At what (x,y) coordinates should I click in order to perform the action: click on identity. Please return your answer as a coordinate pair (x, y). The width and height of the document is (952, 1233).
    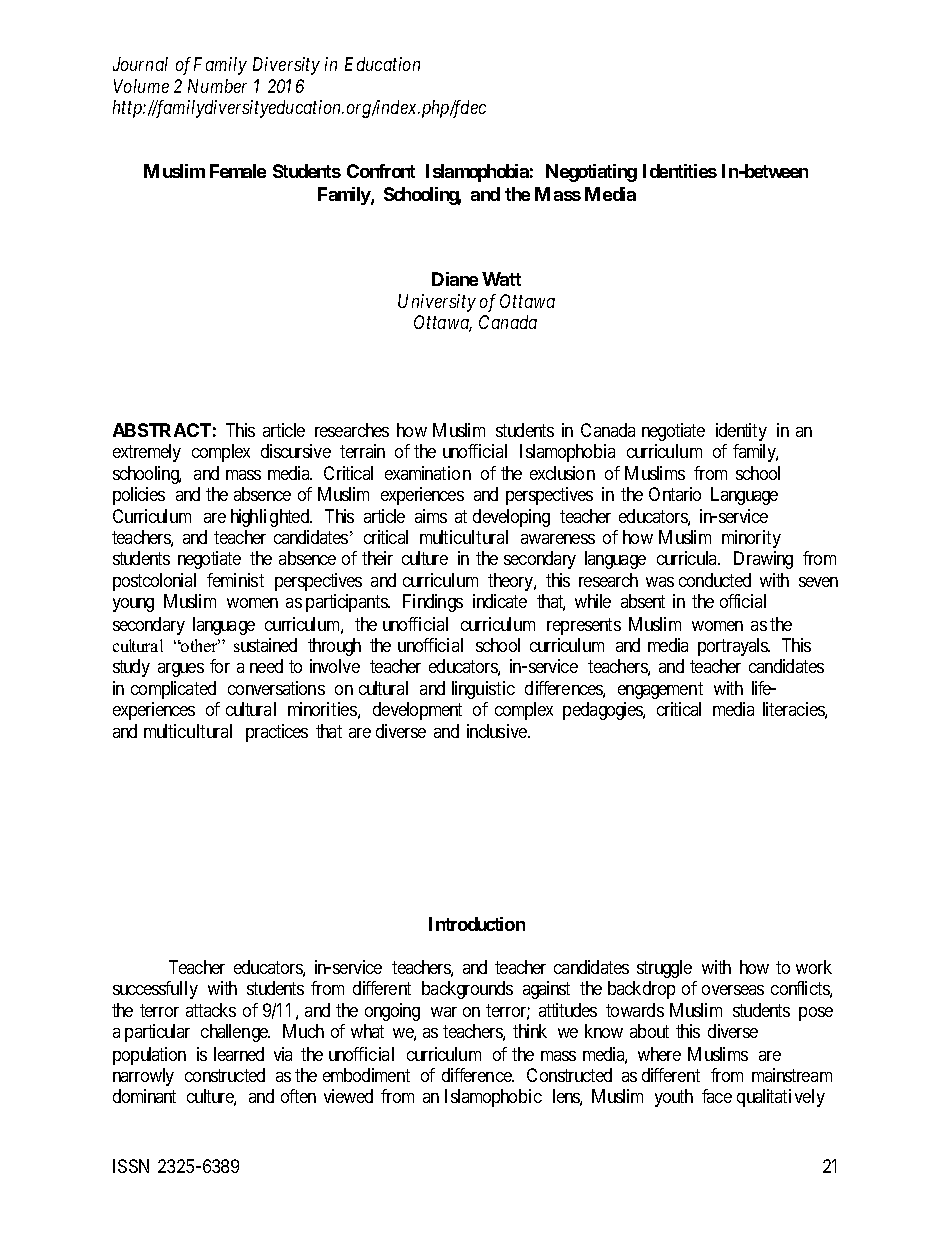
    Looking at the image, I should click on (741, 432).
